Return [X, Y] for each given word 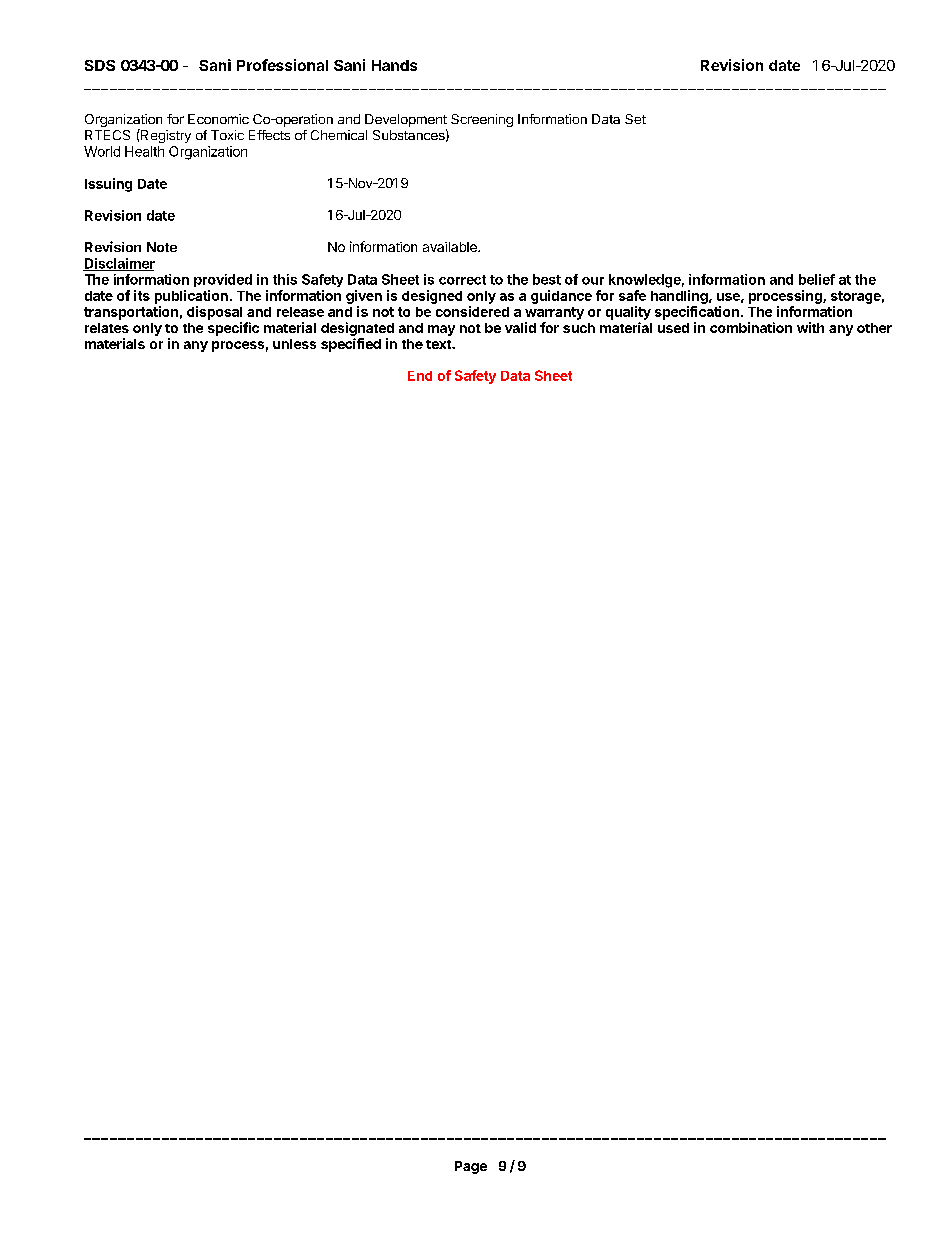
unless [294, 344]
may [441, 330]
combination [751, 327]
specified [351, 345]
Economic [218, 119]
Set [635, 119]
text [439, 344]
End [420, 376]
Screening [482, 120]
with [810, 327]
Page [471, 1167]
